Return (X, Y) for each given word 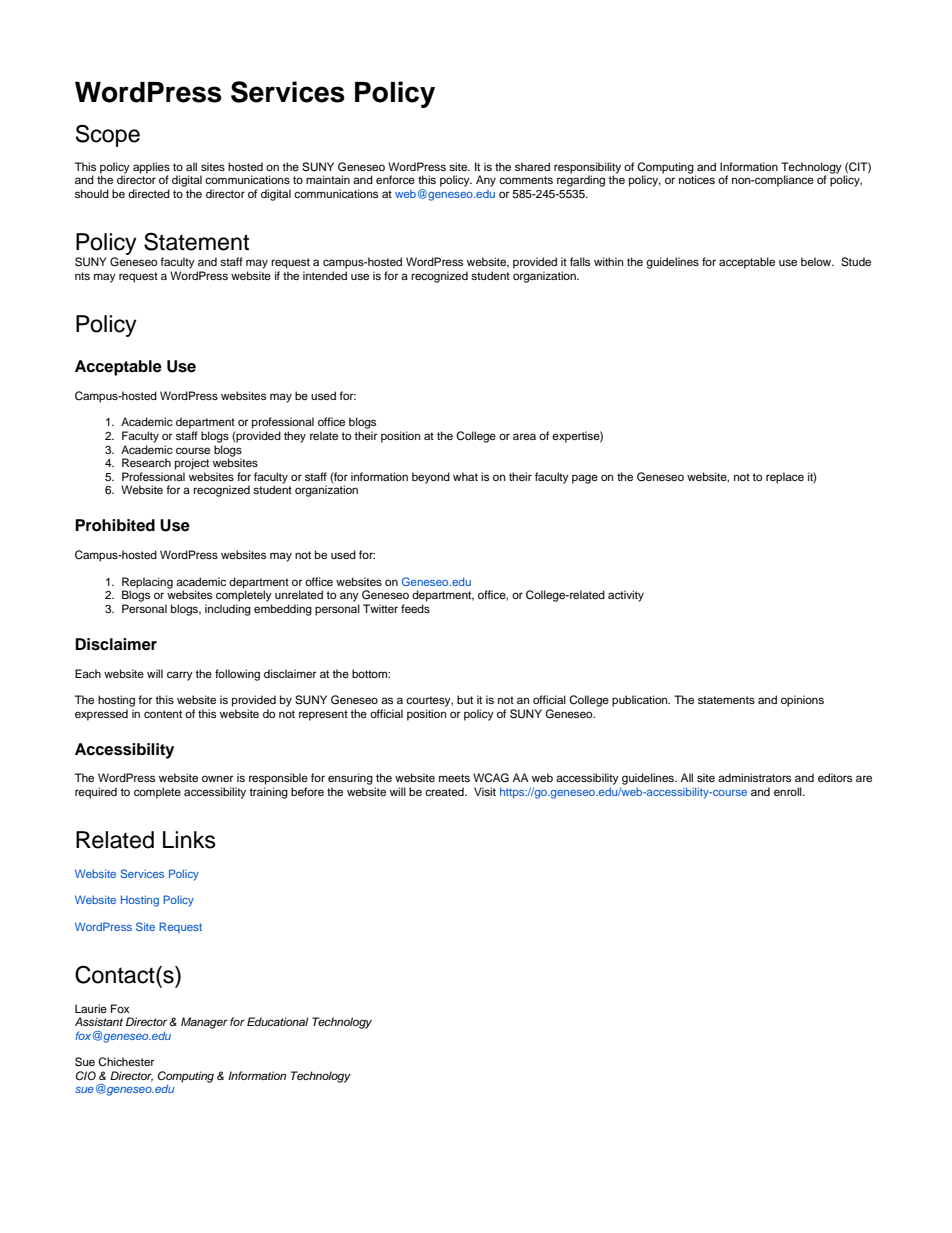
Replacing (147, 584)
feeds (415, 608)
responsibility (587, 169)
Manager (204, 1023)
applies (151, 169)
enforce (395, 179)
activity (626, 596)
